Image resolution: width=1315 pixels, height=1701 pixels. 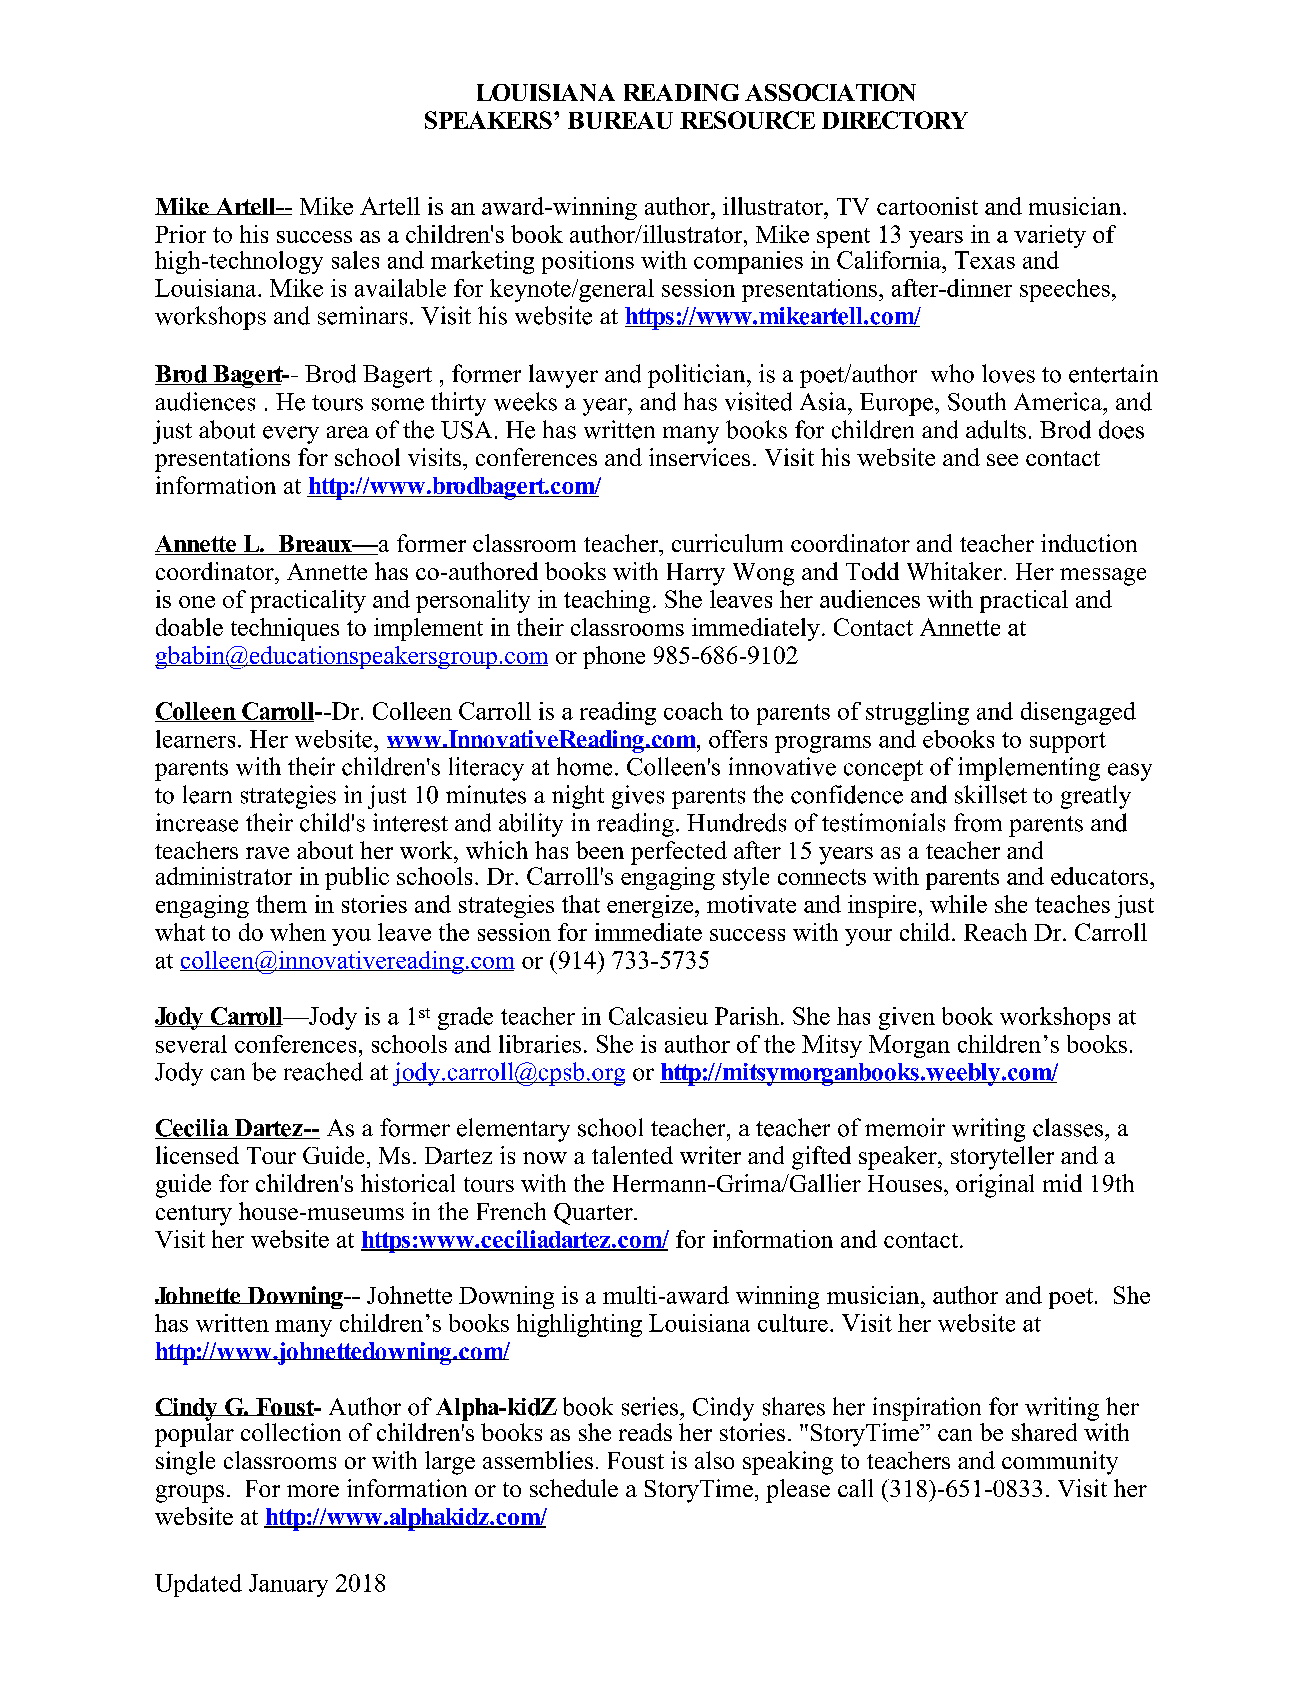 What do you see at coordinates (267, 853) in the screenshot?
I see `rave` at bounding box center [267, 853].
